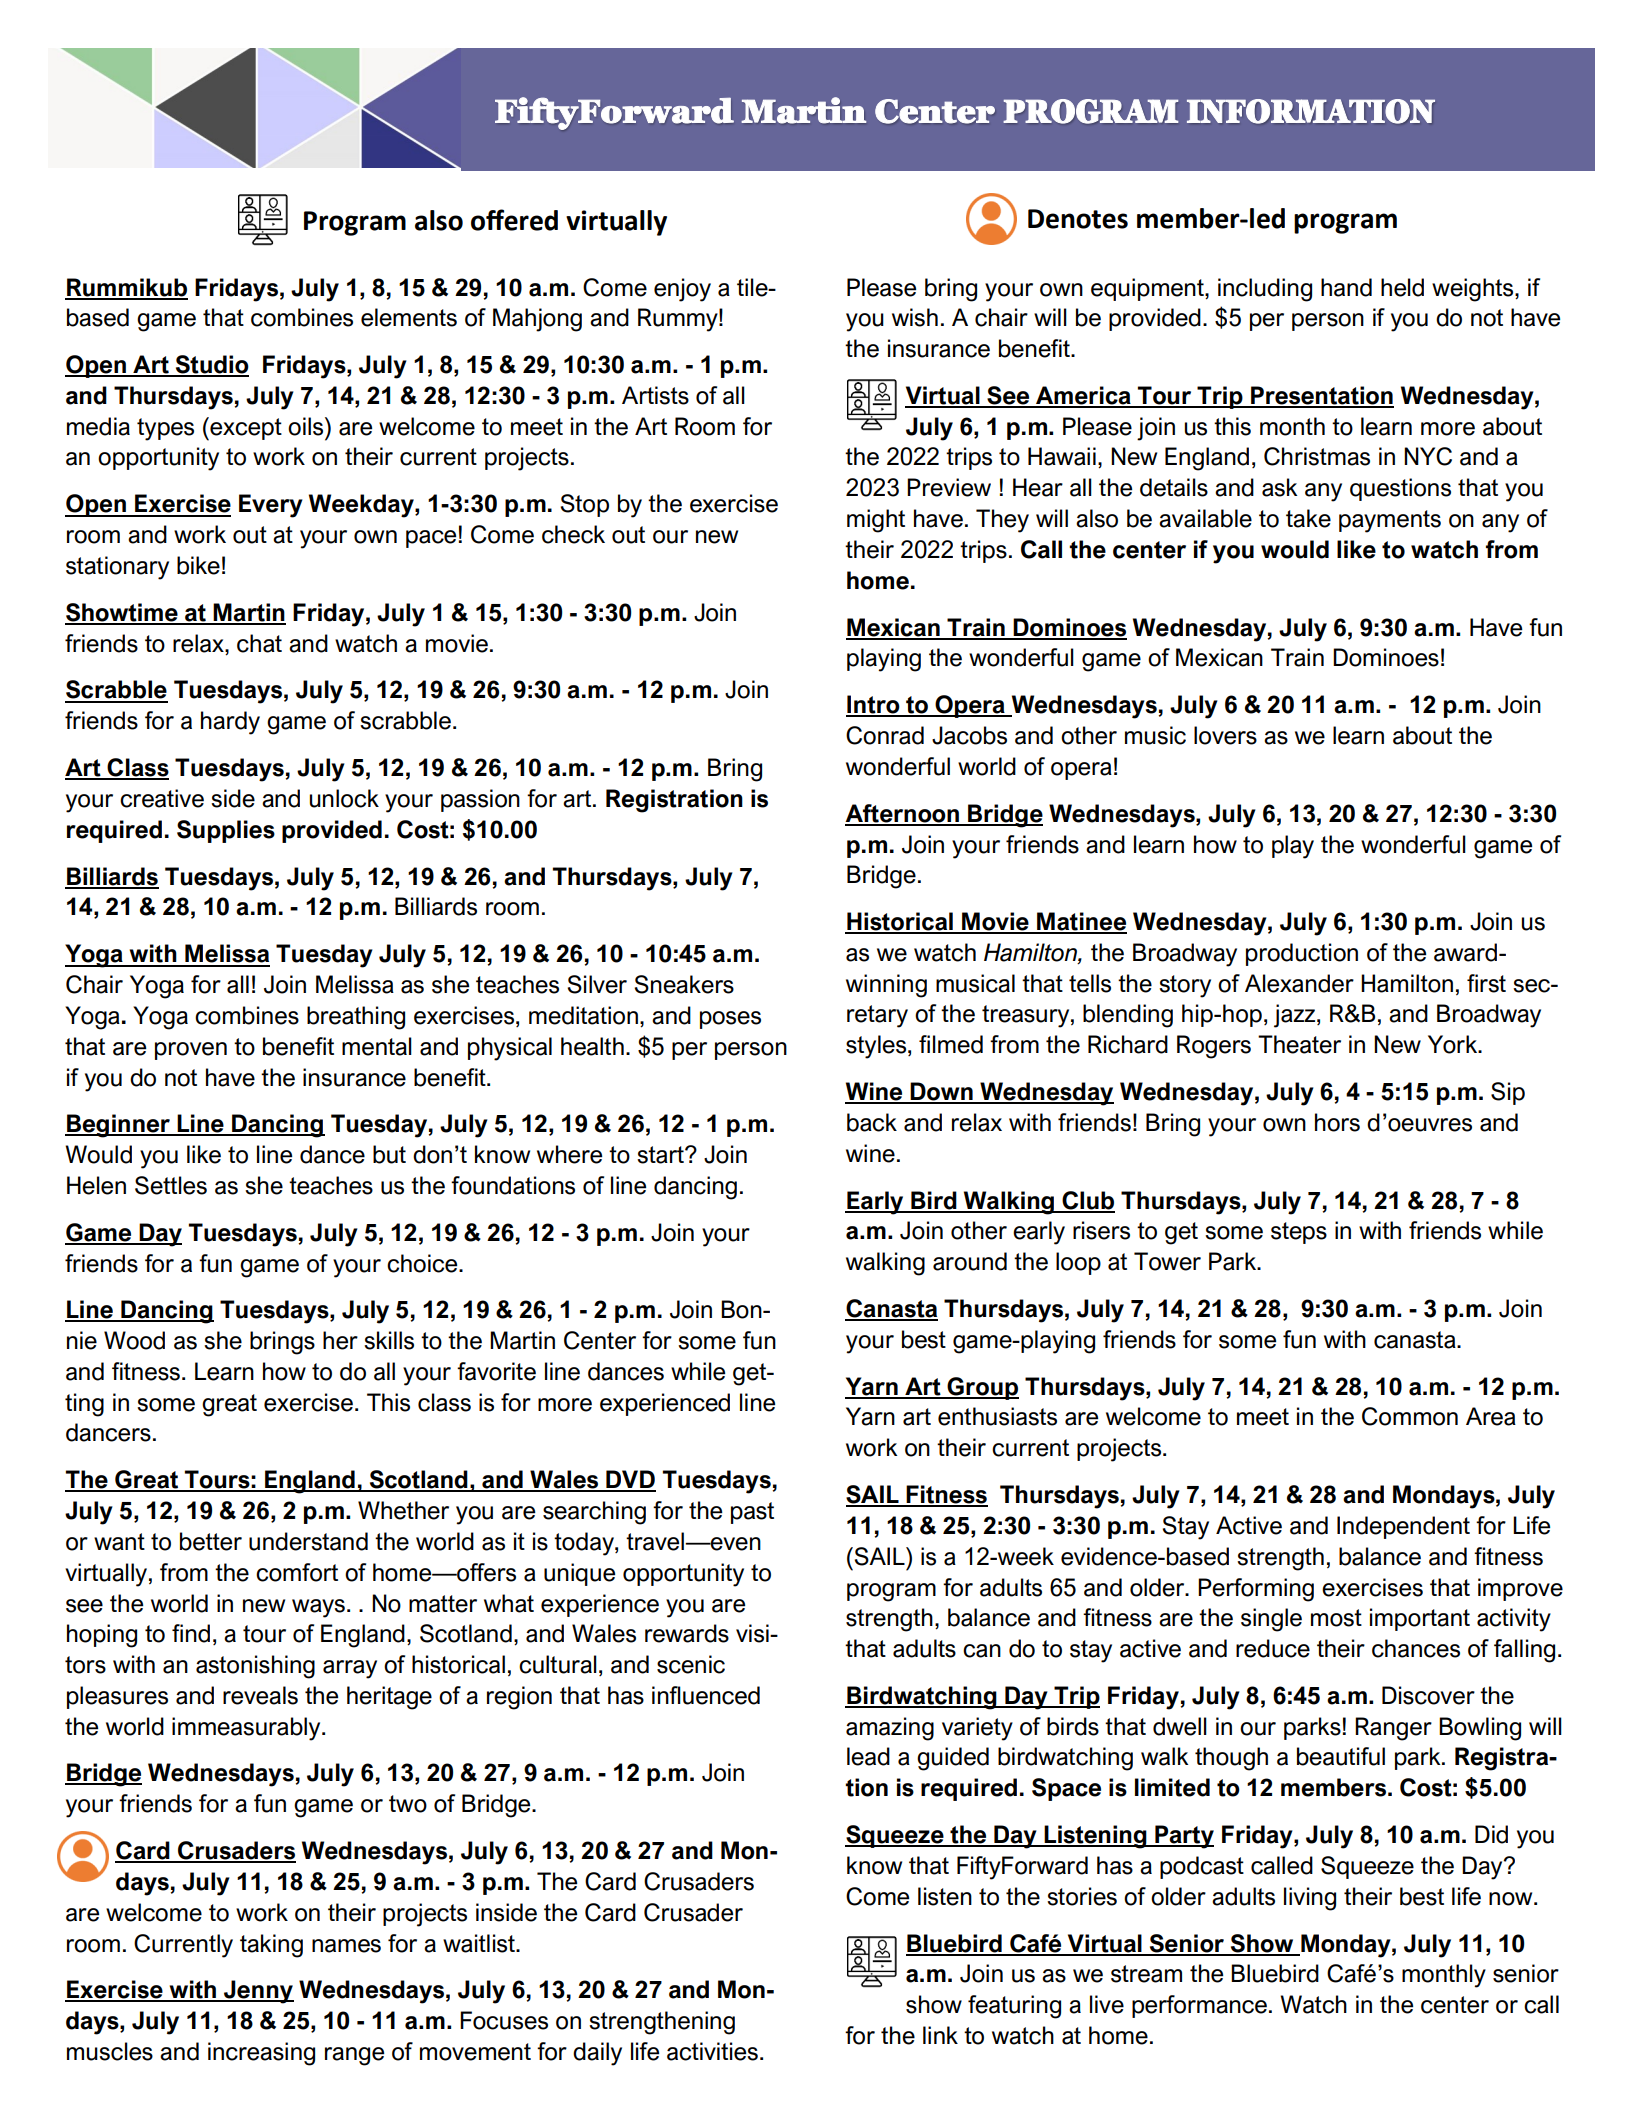 The height and width of the image is (2127, 1643). I want to click on scenic, so click(691, 1664).
